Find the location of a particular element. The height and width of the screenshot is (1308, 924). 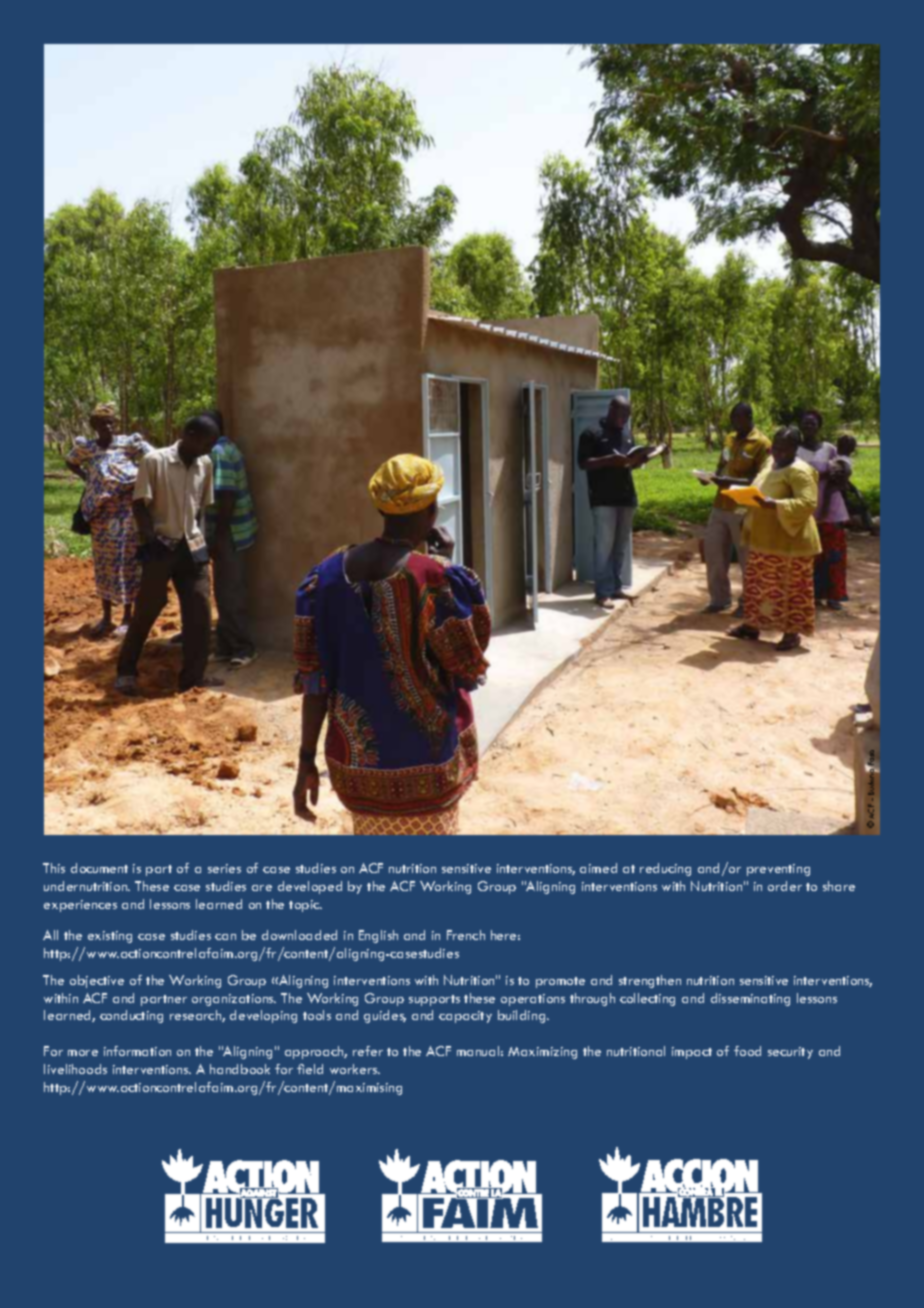

preventing is located at coordinates (778, 870).
